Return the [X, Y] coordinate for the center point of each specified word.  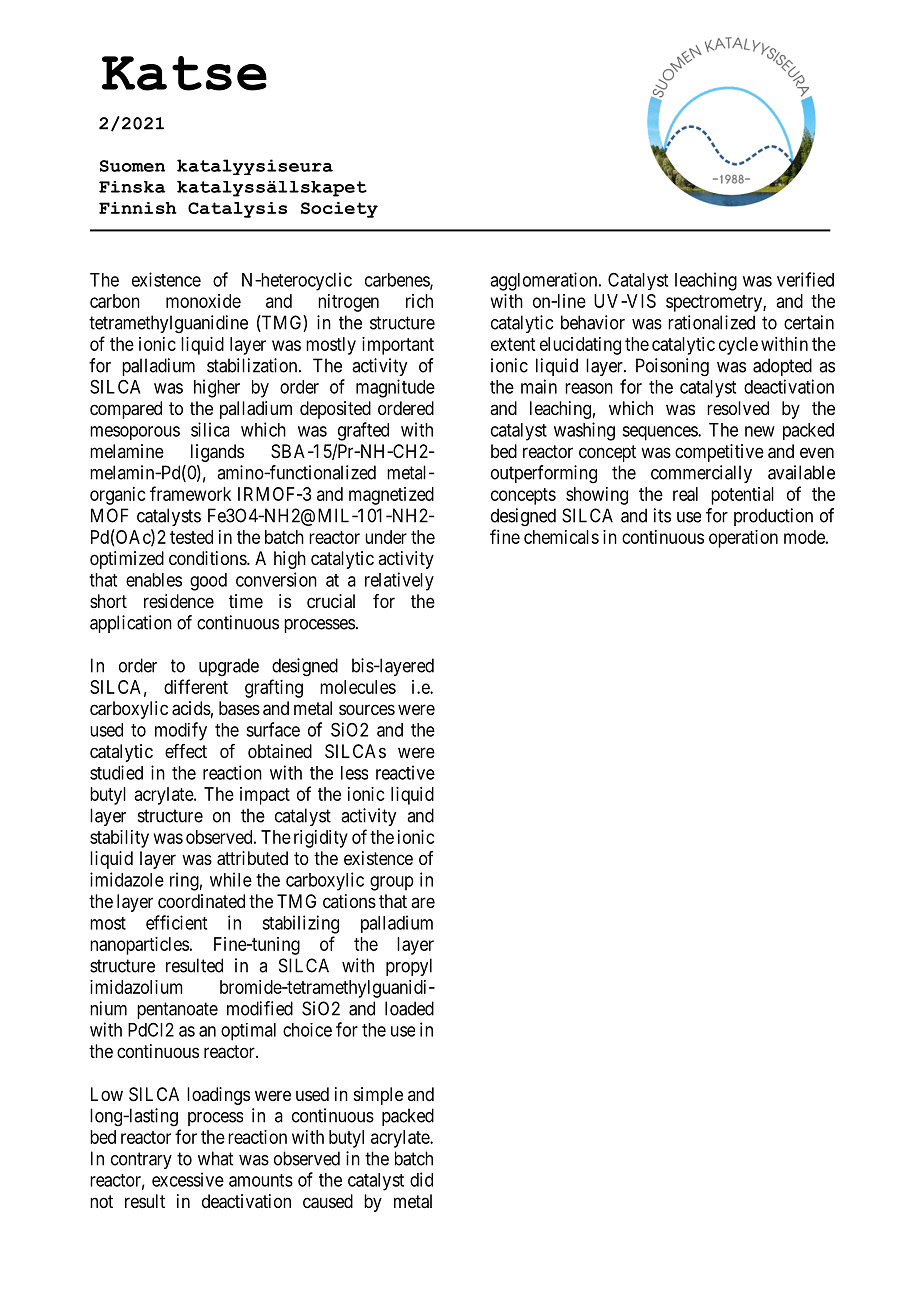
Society [339, 210]
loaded [409, 1008]
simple [378, 1096]
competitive [719, 453]
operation [743, 539]
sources [367, 709]
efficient [176, 922]
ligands [217, 453]
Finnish [138, 208]
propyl [409, 967]
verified [805, 279]
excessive [188, 1179]
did [421, 1179]
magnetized [391, 496]
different [196, 686]
